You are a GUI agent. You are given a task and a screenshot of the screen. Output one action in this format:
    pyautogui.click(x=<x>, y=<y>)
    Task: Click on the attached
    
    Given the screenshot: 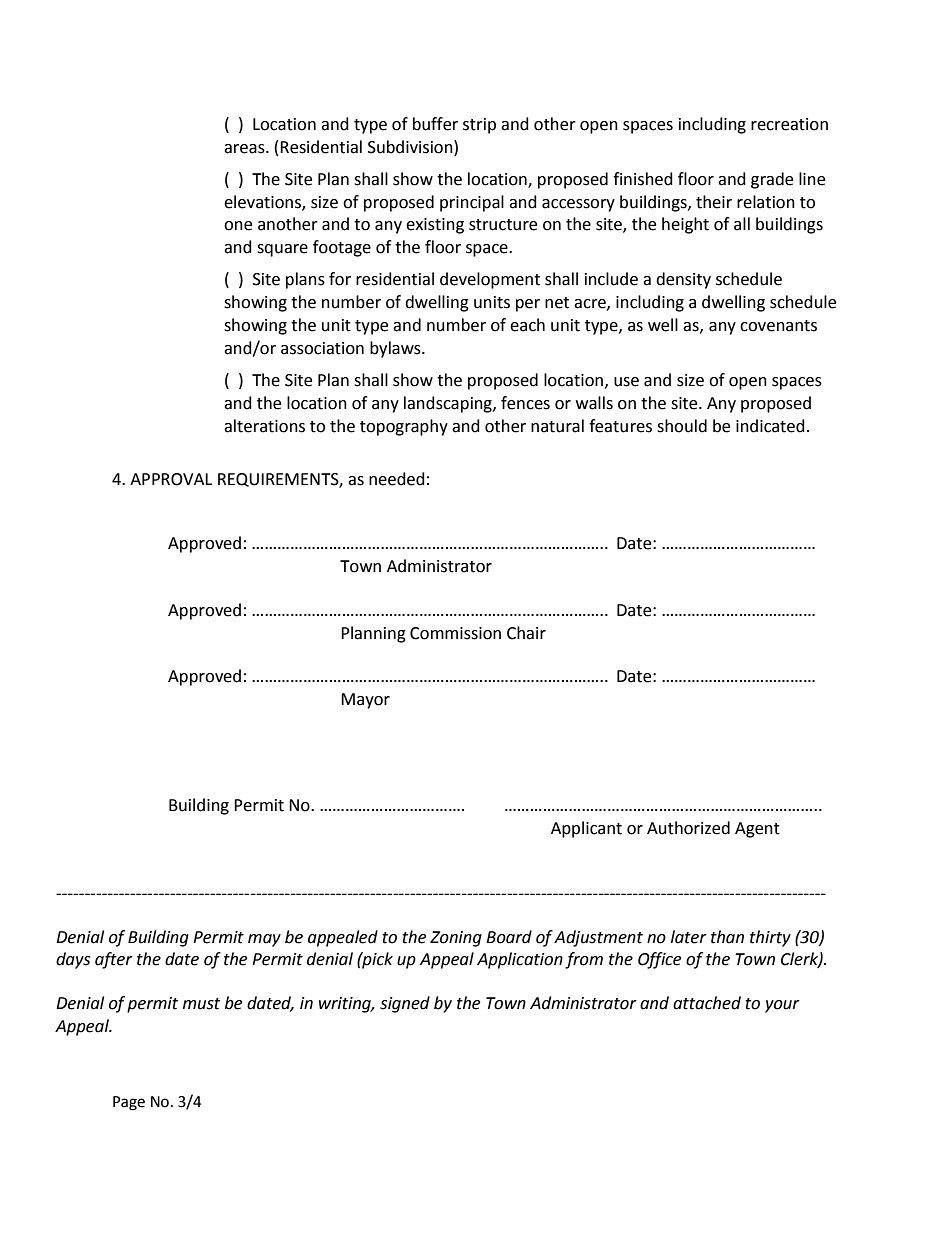 What is the action you would take?
    pyautogui.click(x=707, y=1003)
